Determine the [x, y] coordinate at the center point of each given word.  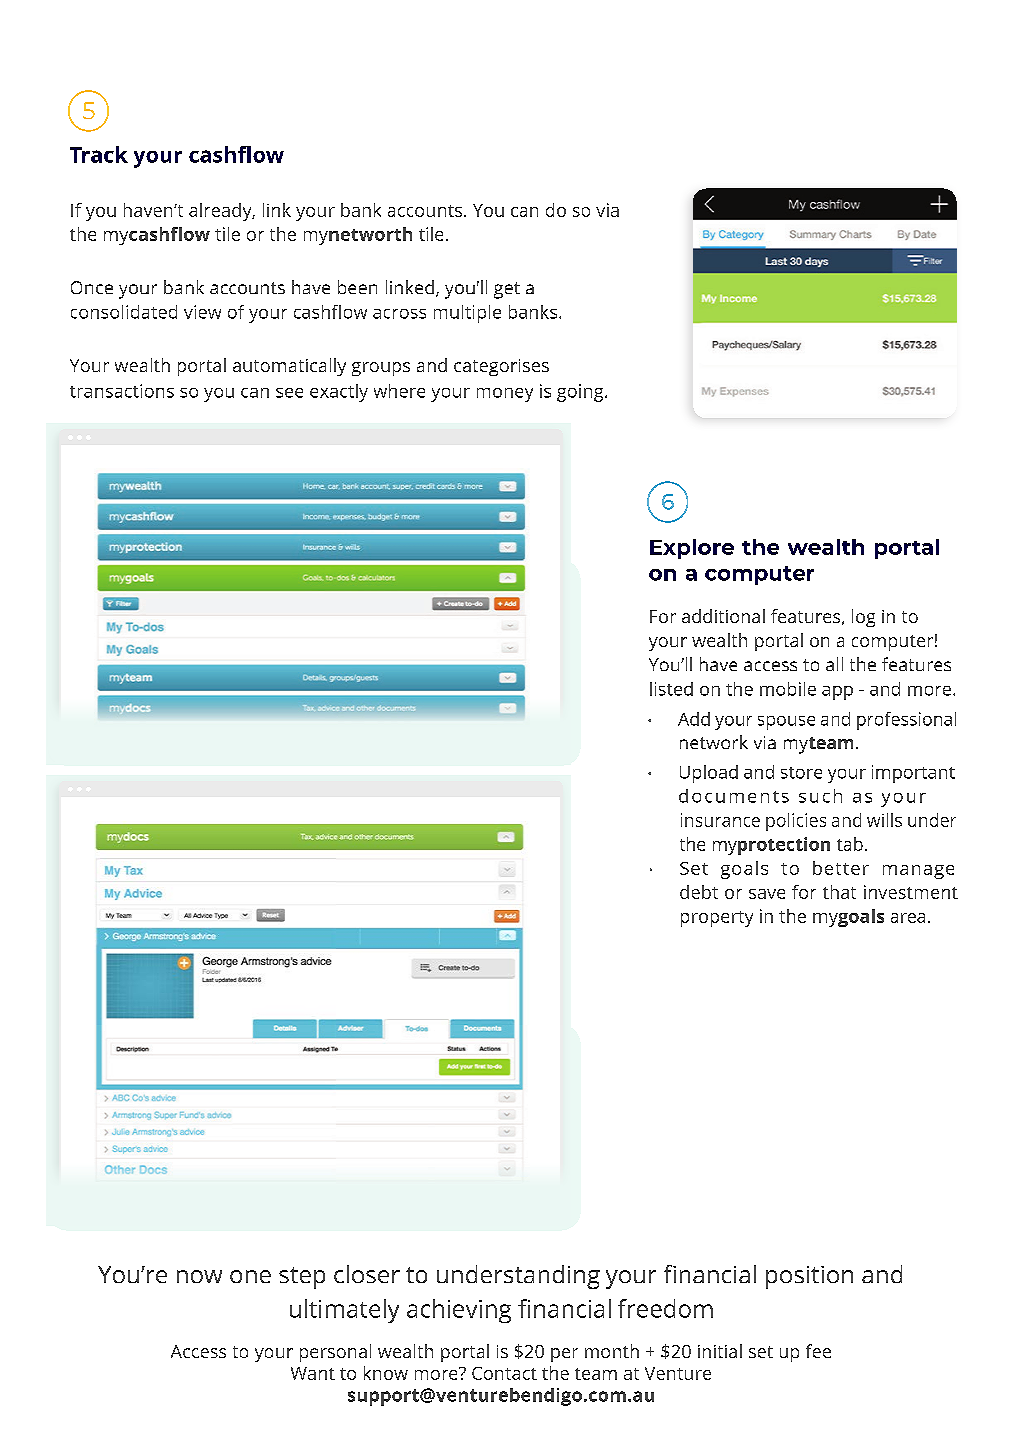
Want [313, 1373]
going [581, 393]
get [507, 290]
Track [99, 154]
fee [818, 1351]
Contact [504, 1373]
